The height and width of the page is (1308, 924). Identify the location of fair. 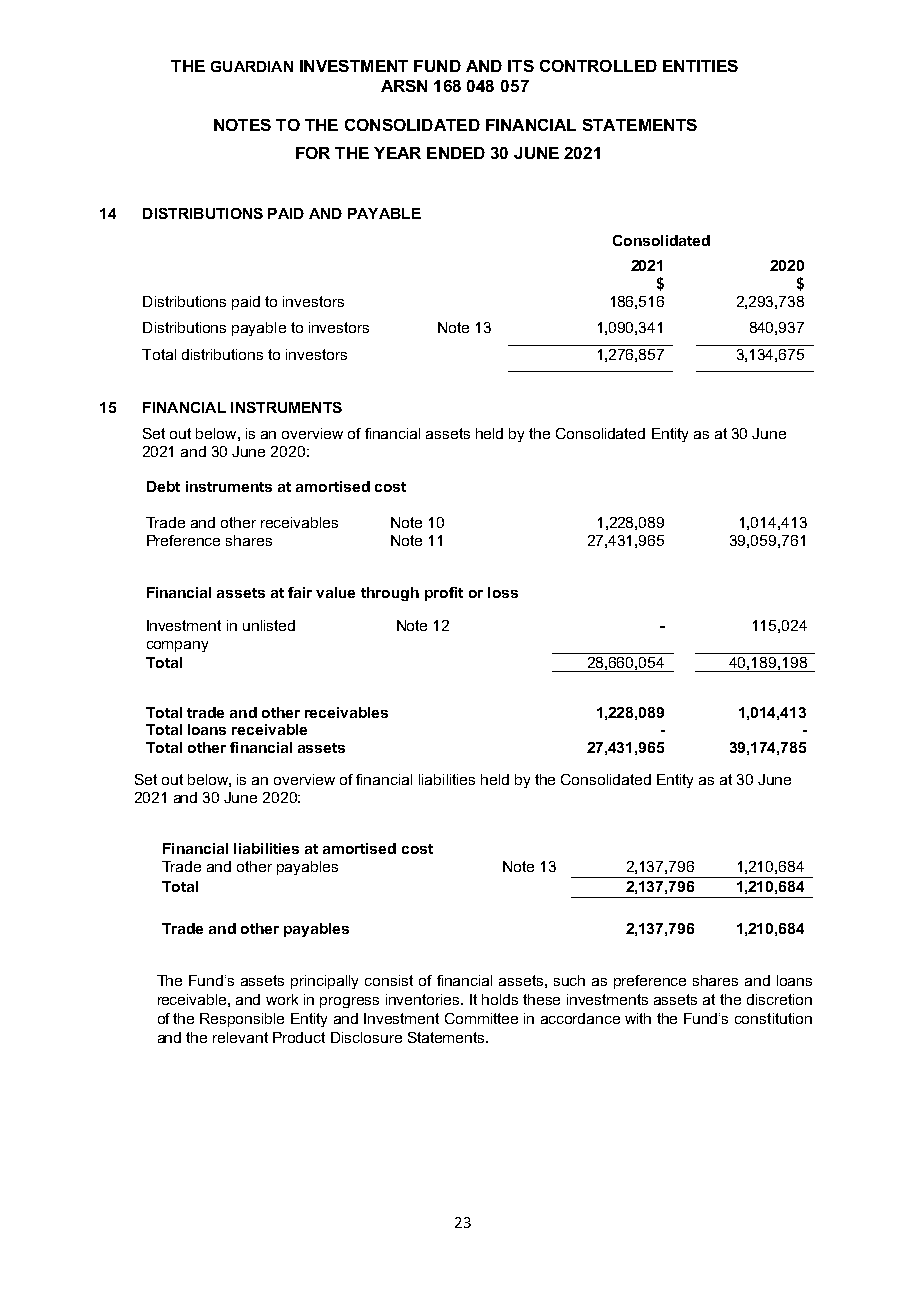
(300, 592).
